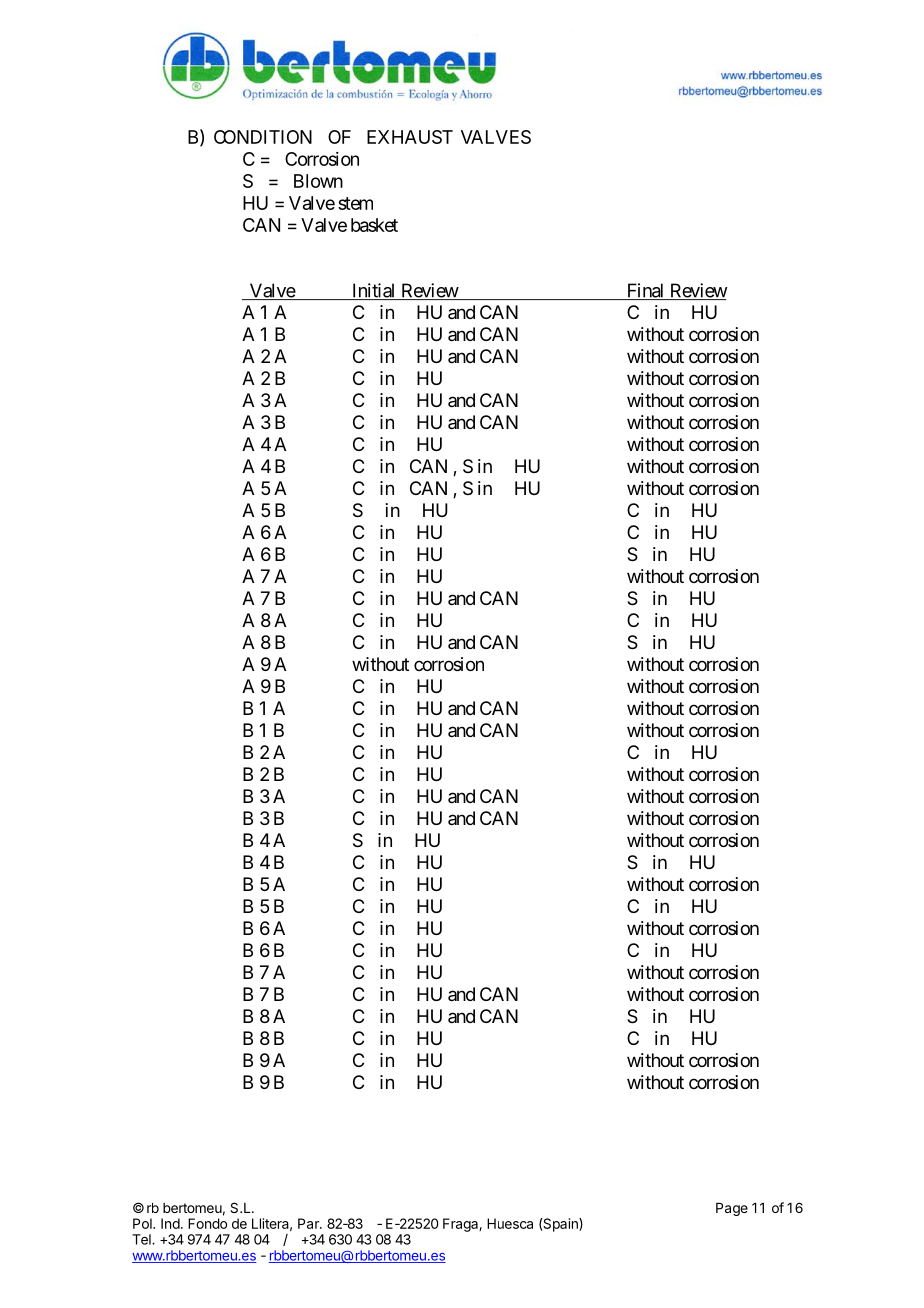 This document has height=1308, width=924. What do you see at coordinates (142, 1239) in the document?
I see `Tel` at bounding box center [142, 1239].
